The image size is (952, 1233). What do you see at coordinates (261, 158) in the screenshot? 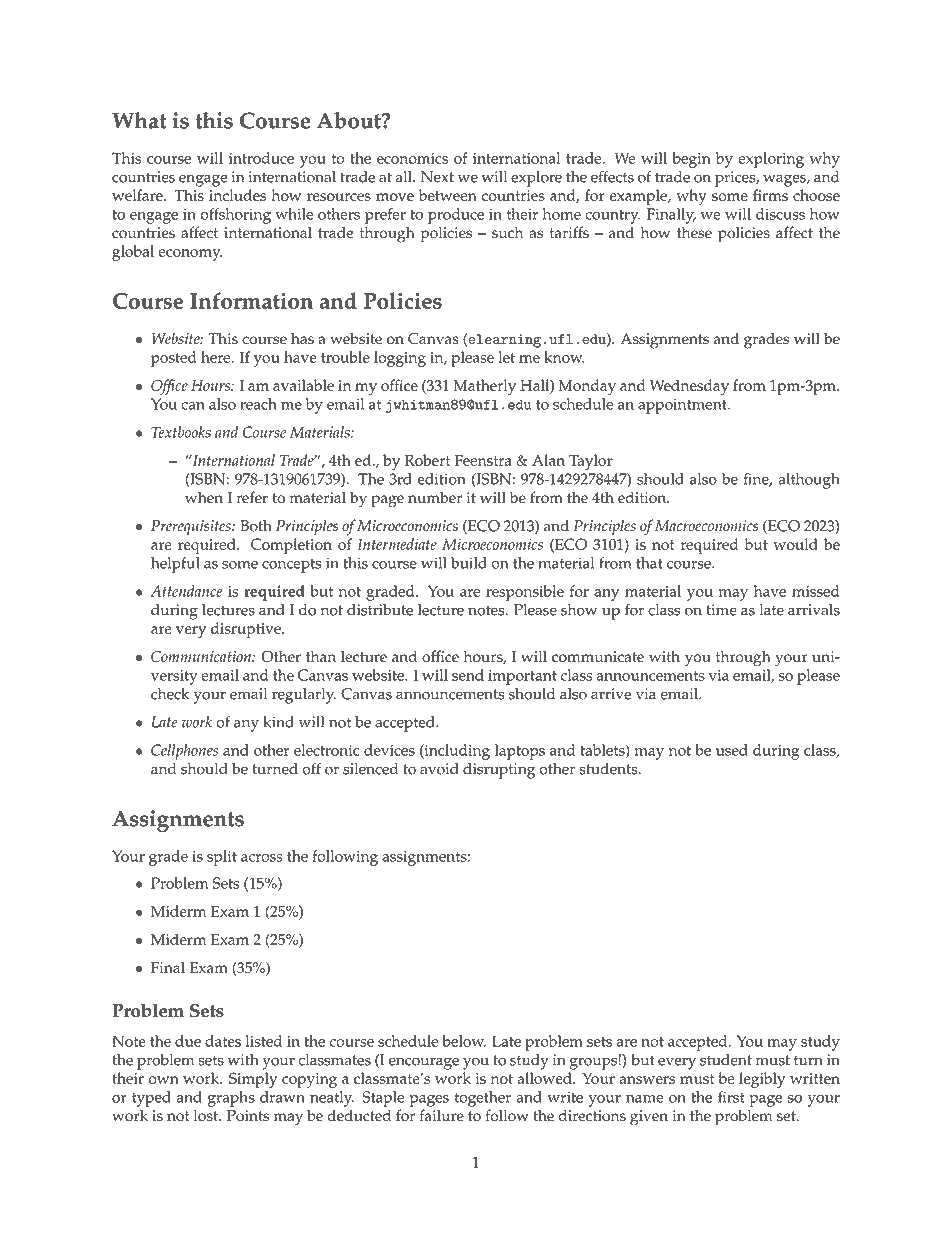
I see `introduce` at bounding box center [261, 158].
